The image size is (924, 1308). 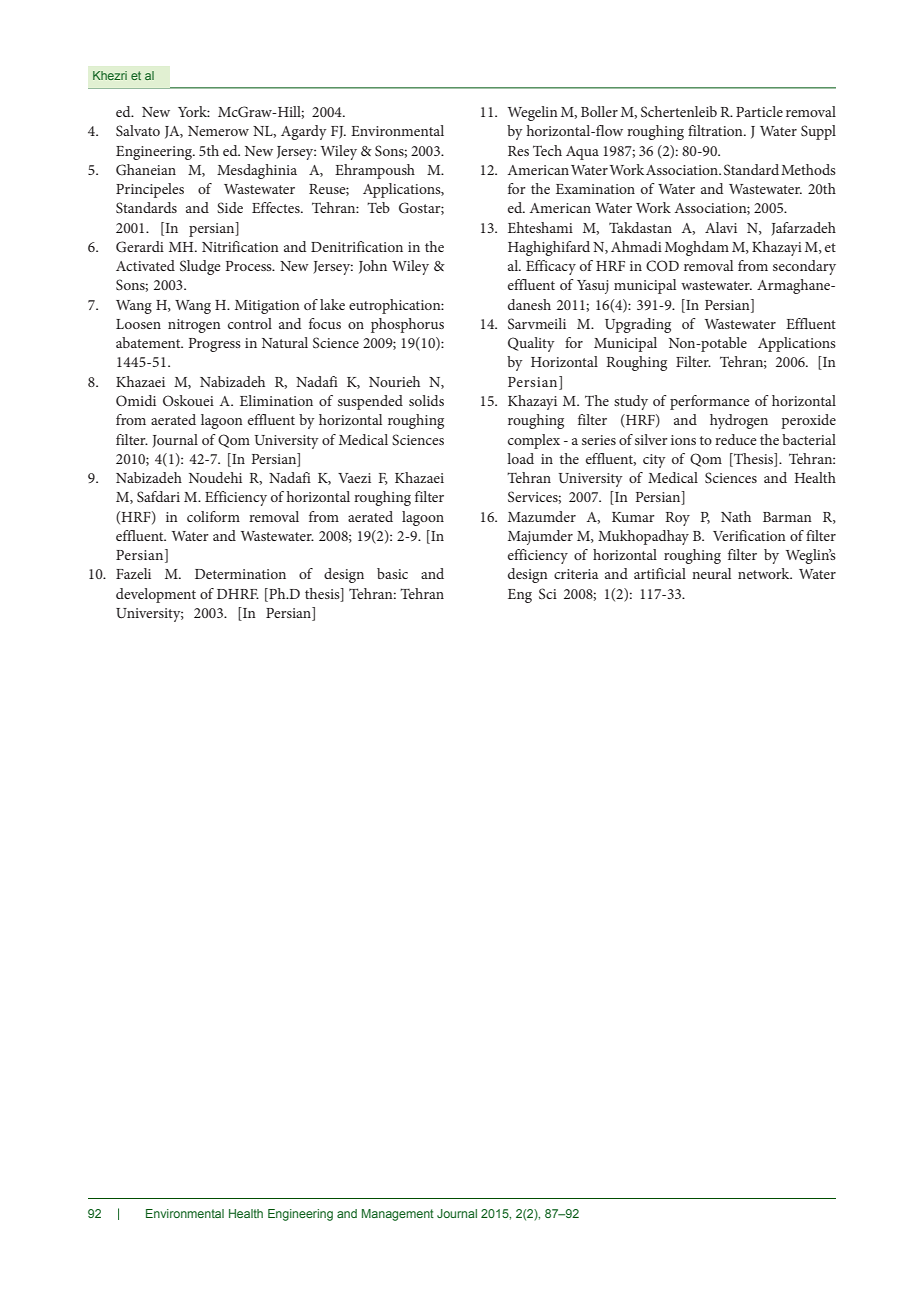 I want to click on York, so click(x=194, y=111).
